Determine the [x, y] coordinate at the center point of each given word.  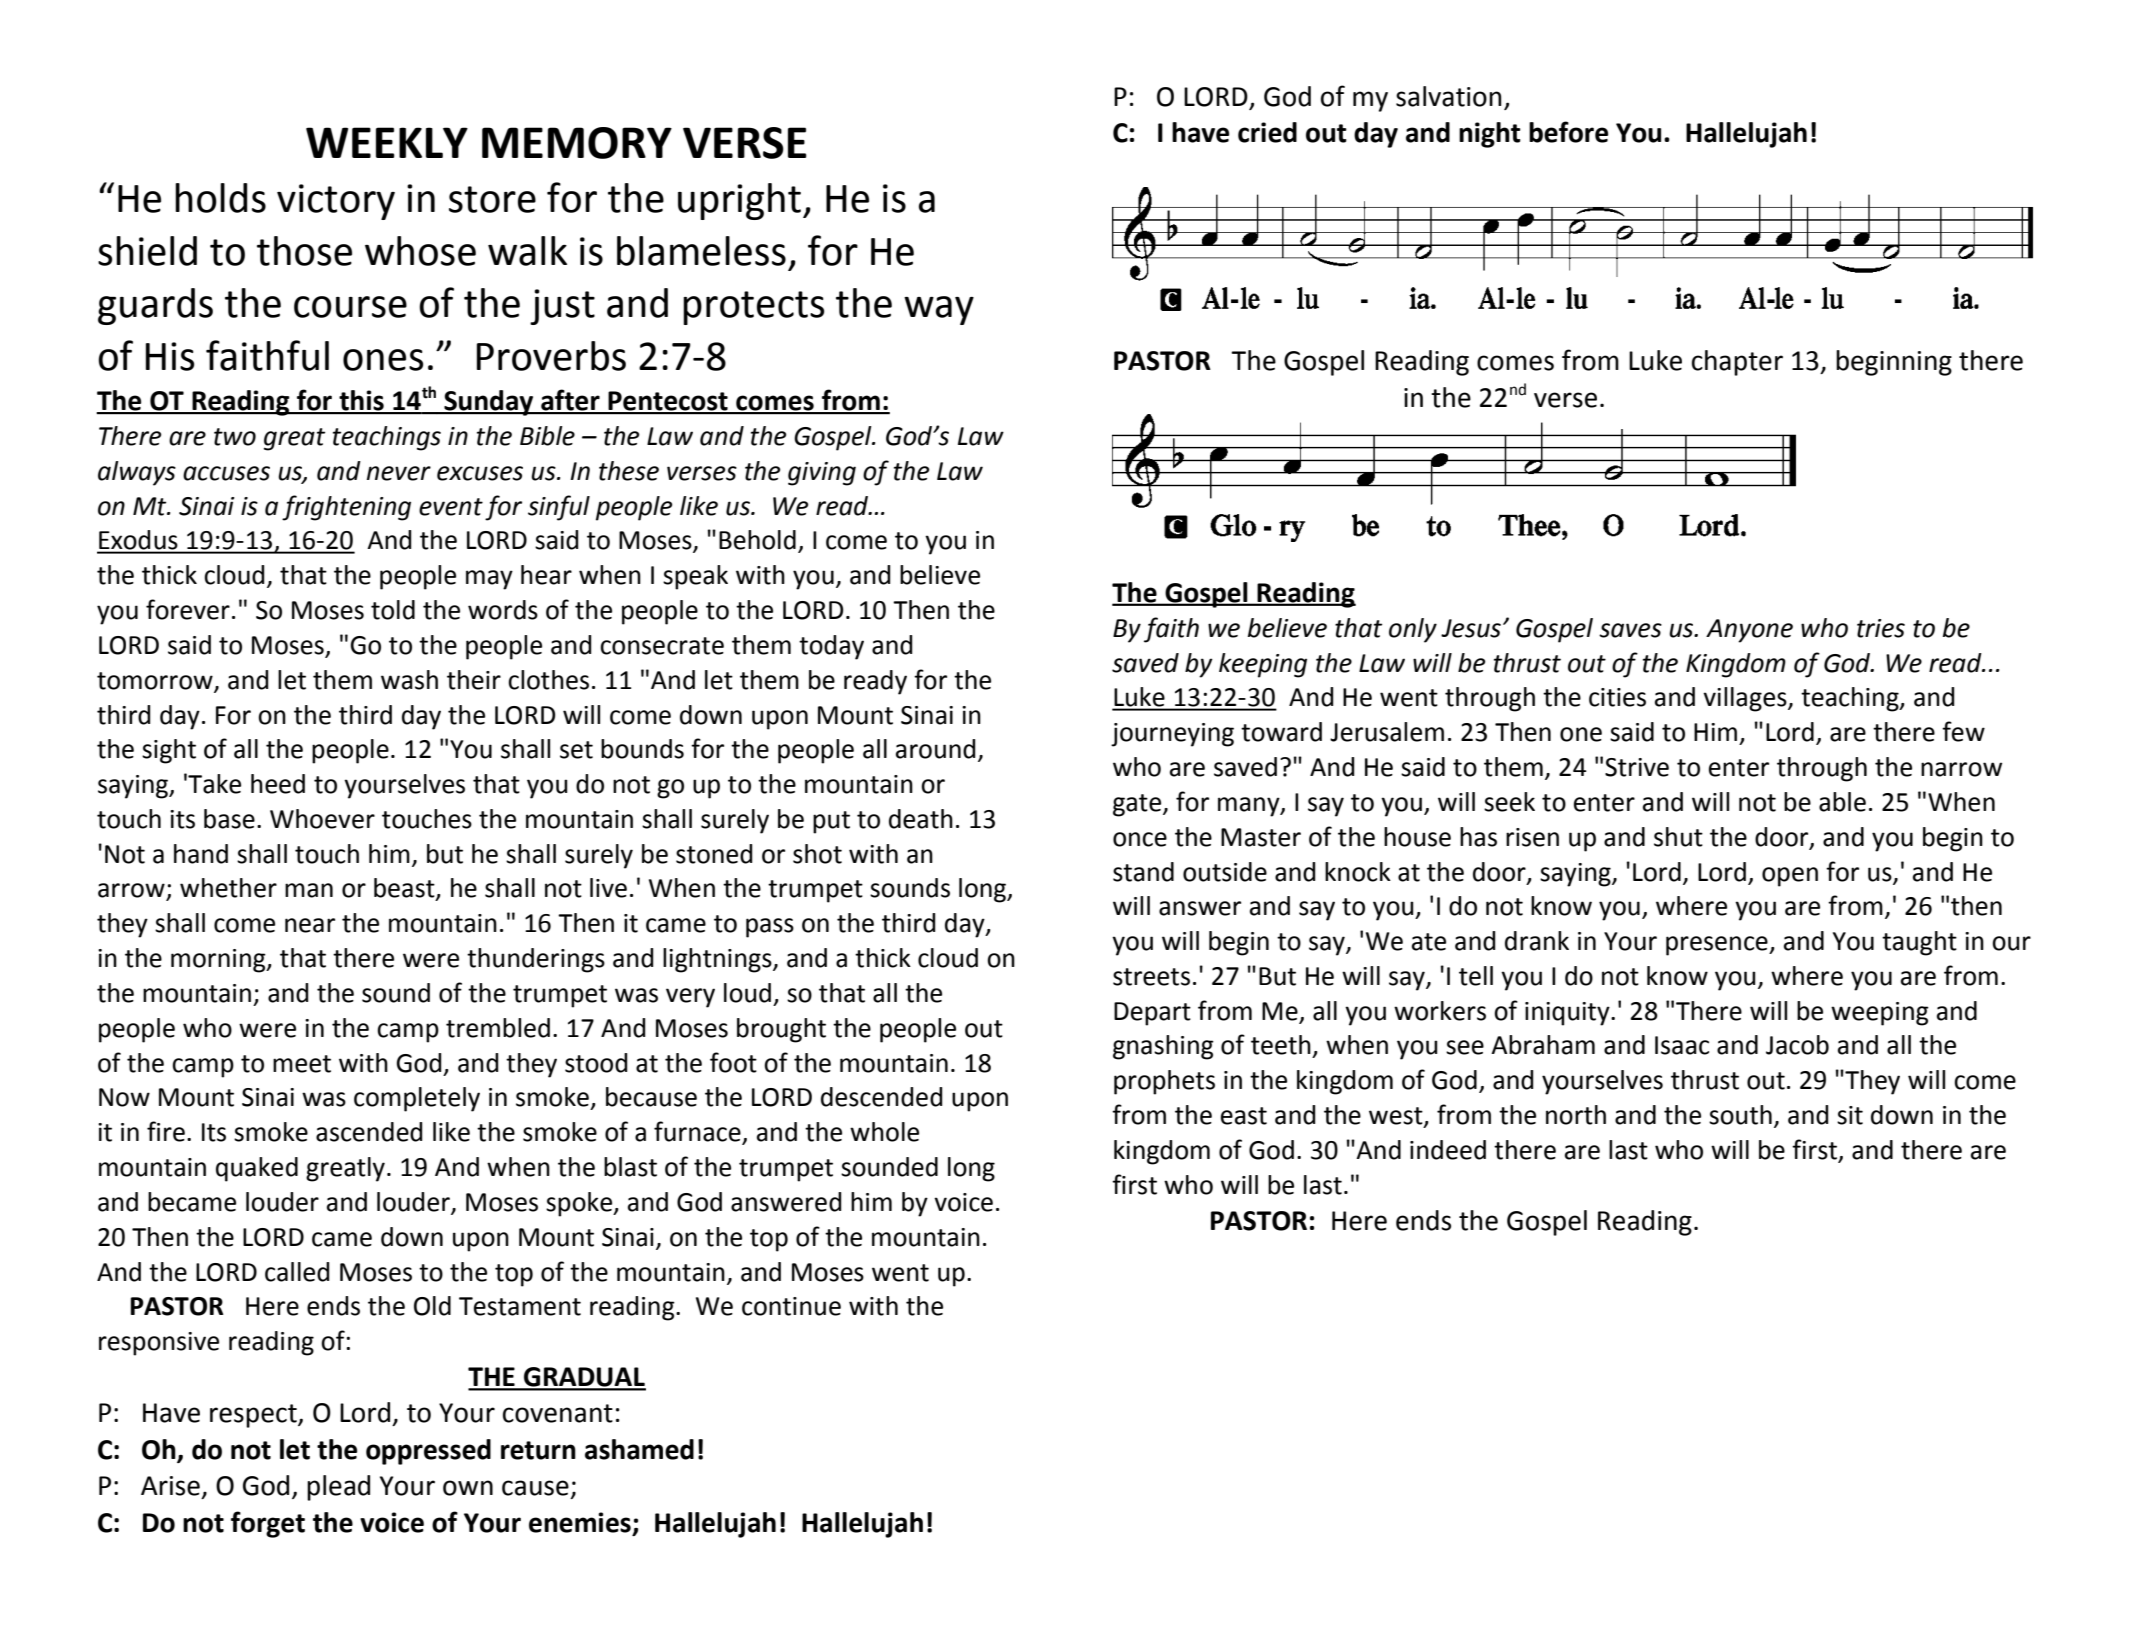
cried [1267, 132]
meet [302, 1064]
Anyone [1749, 631]
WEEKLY [387, 142]
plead [338, 1488]
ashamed [639, 1449]
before [1568, 132]
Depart [1152, 1014]
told [393, 610]
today [831, 647]
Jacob [1797, 1045]
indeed [1448, 1150]
